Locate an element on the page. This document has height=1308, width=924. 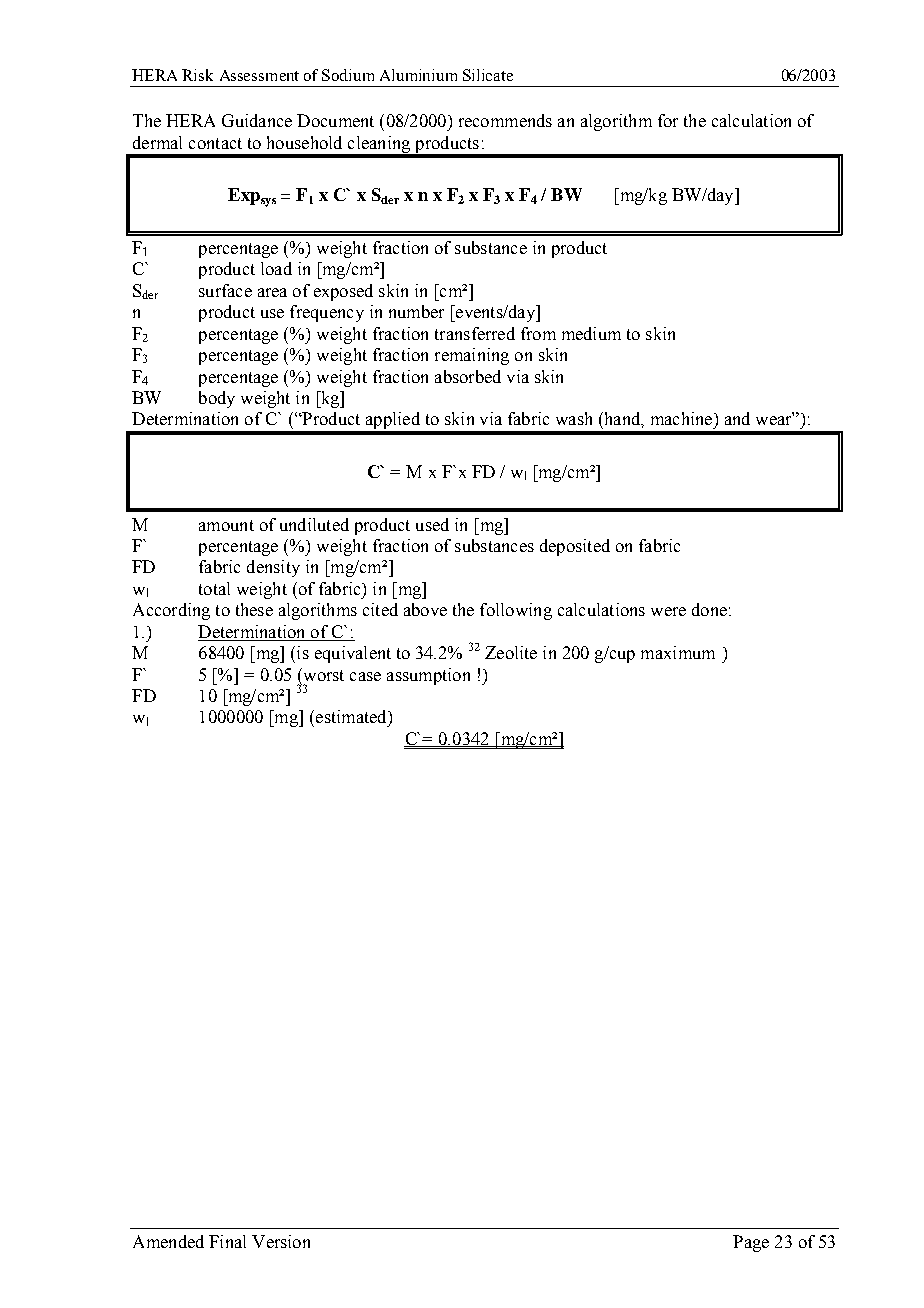
absorbed is located at coordinates (468, 376).
